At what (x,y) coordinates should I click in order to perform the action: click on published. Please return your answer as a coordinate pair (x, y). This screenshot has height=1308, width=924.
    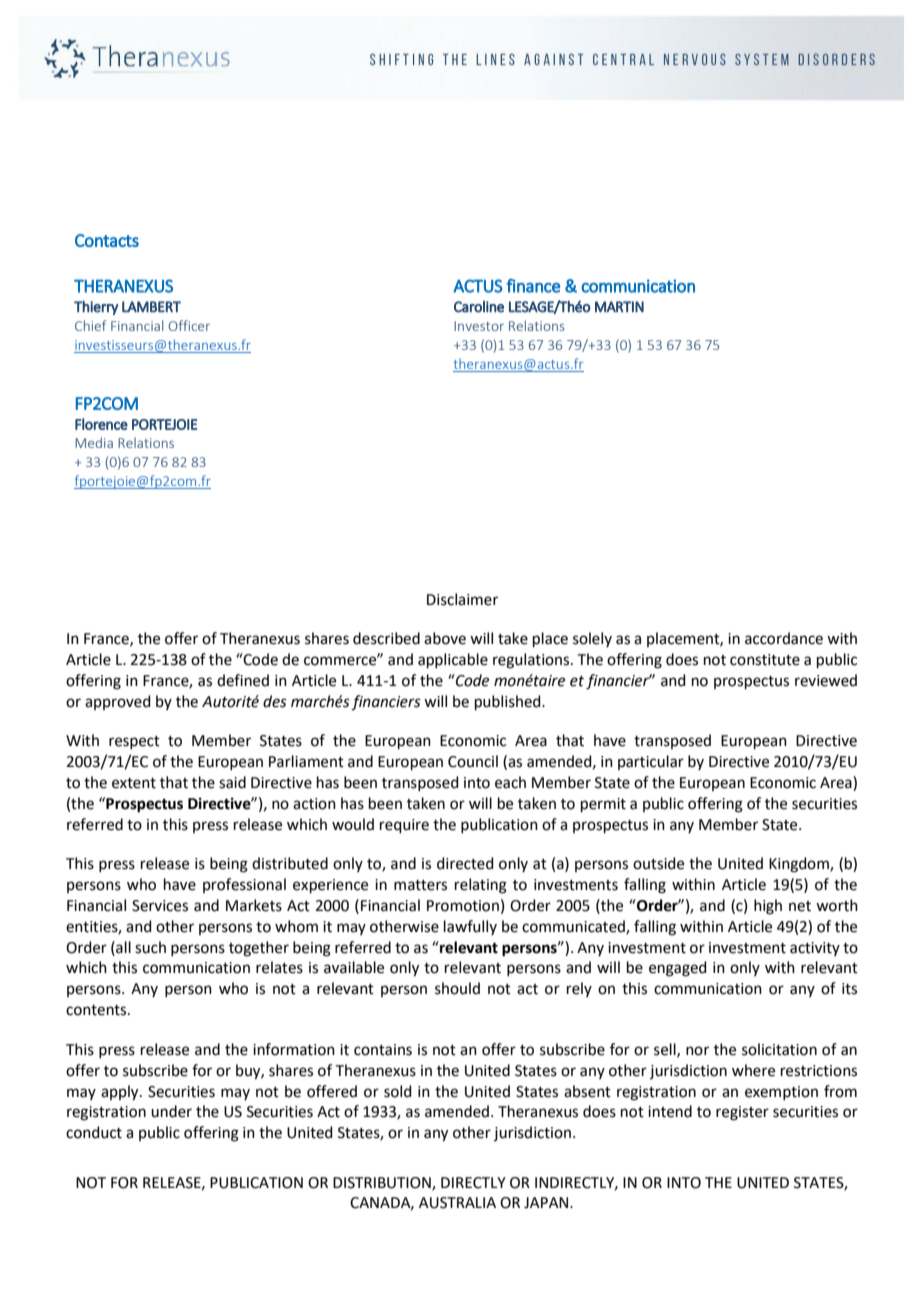
    Looking at the image, I should click on (509, 702).
